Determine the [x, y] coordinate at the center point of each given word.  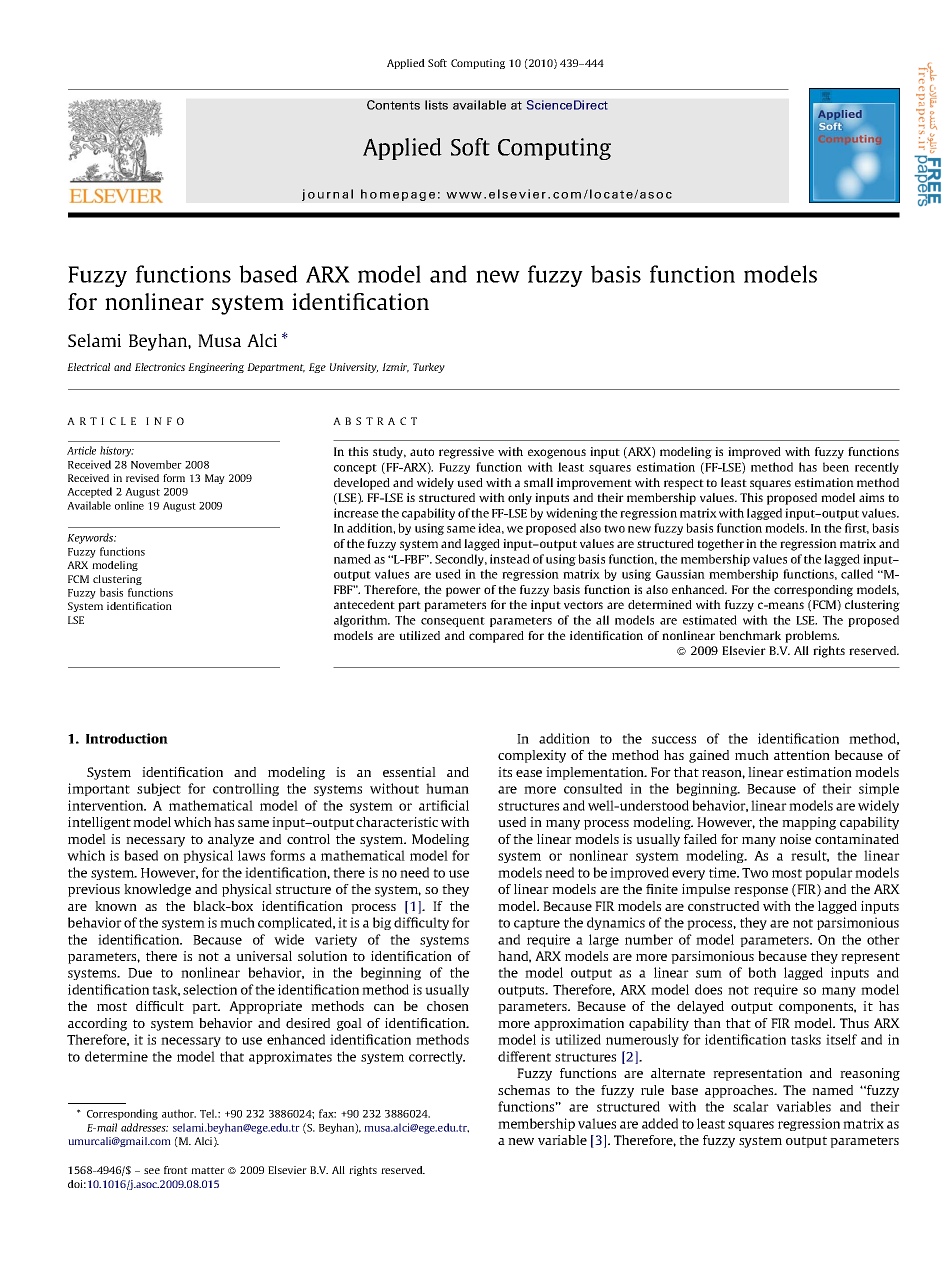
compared [496, 637]
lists [436, 105]
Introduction [127, 738]
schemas [524, 1090]
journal [327, 195]
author [179, 1113]
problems [812, 637]
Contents [393, 105]
